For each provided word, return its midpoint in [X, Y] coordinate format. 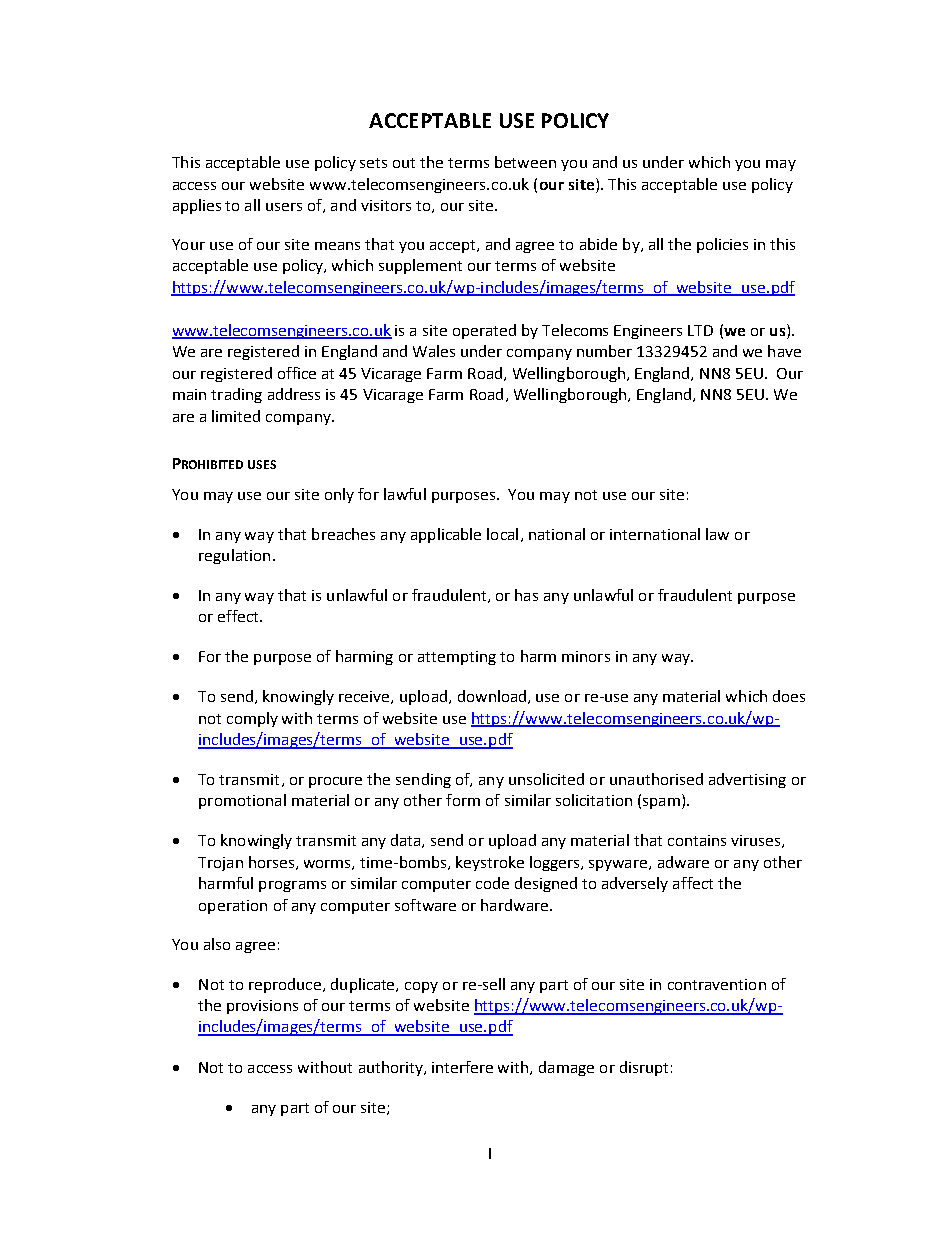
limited [236, 416]
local [502, 534]
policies [722, 245]
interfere [462, 1067]
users [284, 207]
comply [252, 719]
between [525, 162]
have [784, 351]
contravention [717, 984]
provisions [262, 1007]
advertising [747, 780]
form [463, 800]
